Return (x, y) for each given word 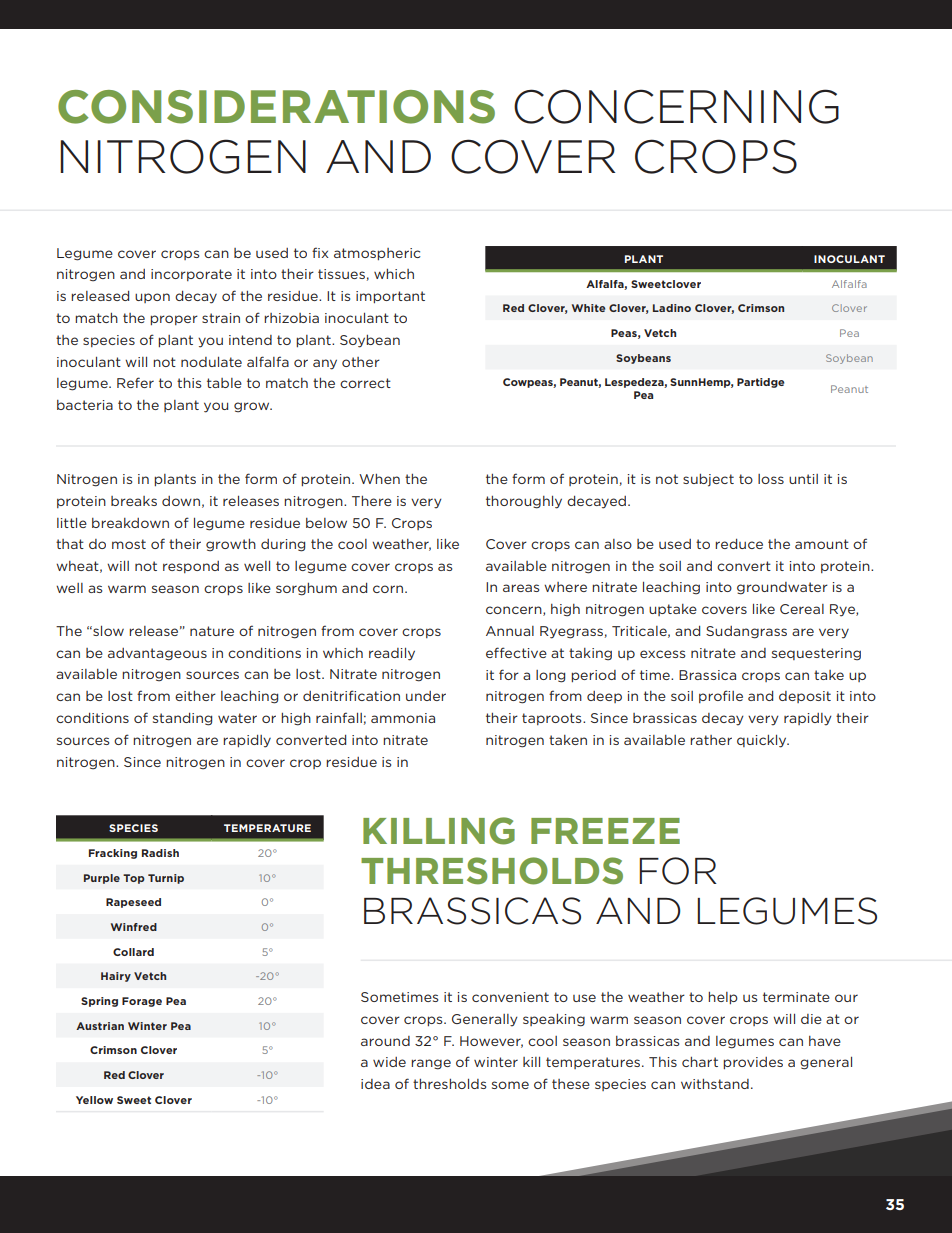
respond (191, 567)
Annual (510, 631)
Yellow (94, 1100)
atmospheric (377, 254)
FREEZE (605, 831)
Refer (135, 382)
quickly (763, 741)
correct (365, 383)
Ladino (672, 308)
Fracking (113, 854)
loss (771, 479)
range (431, 1064)
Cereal (802, 609)
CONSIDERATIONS (276, 107)
